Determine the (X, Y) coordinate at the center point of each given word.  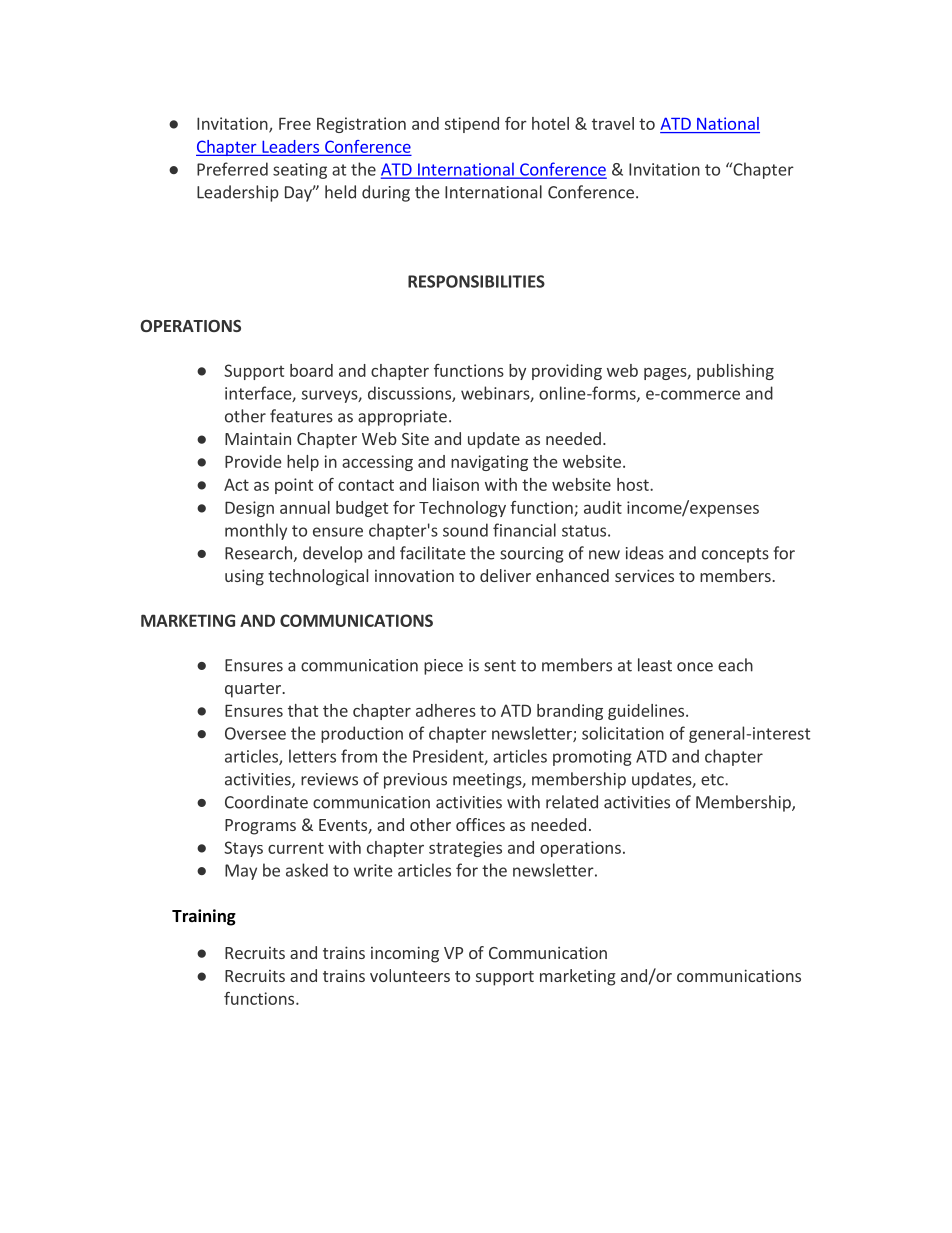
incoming (405, 954)
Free (295, 123)
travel (613, 123)
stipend (472, 125)
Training (204, 917)
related (572, 802)
